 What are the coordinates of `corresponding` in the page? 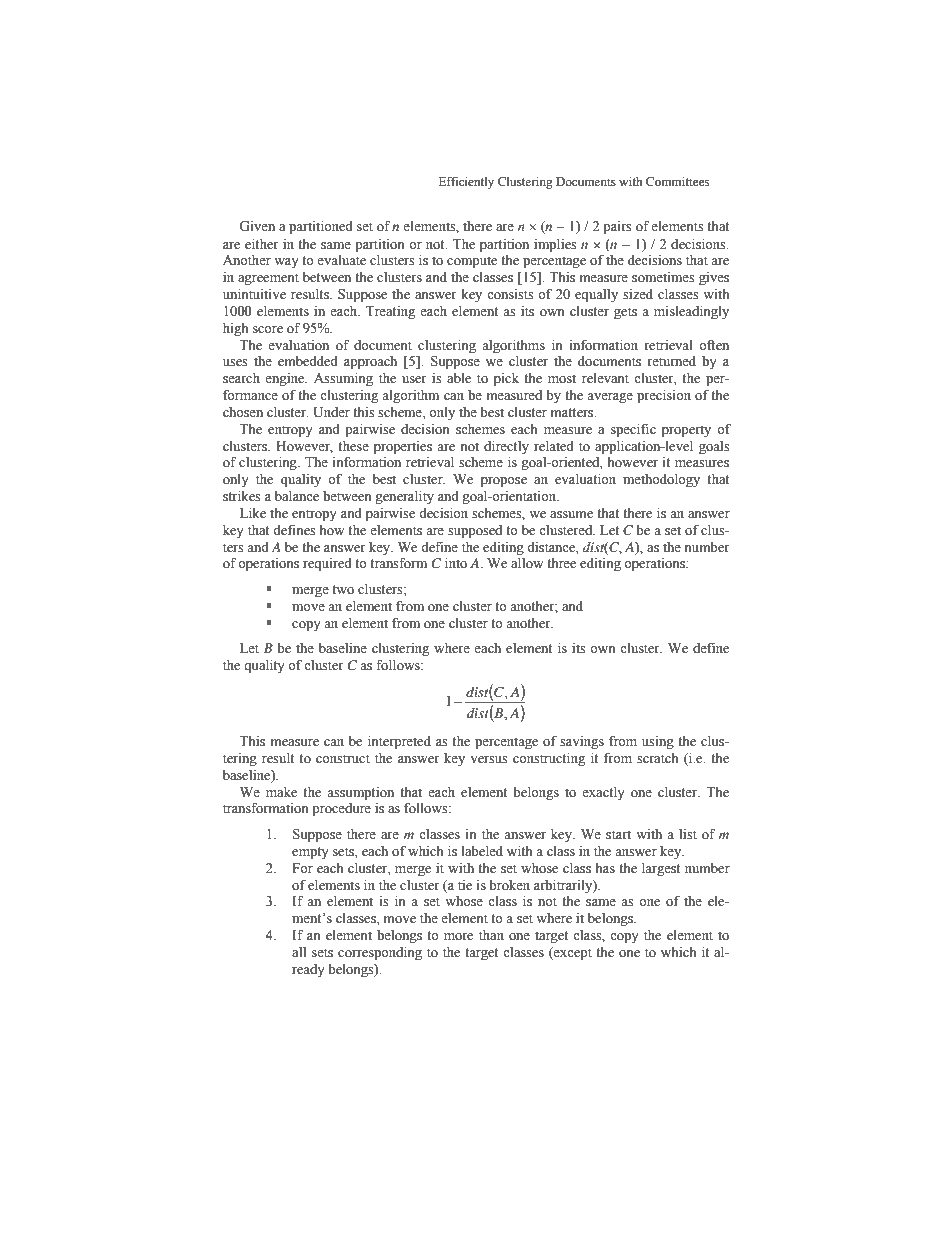 It's located at (380, 953).
